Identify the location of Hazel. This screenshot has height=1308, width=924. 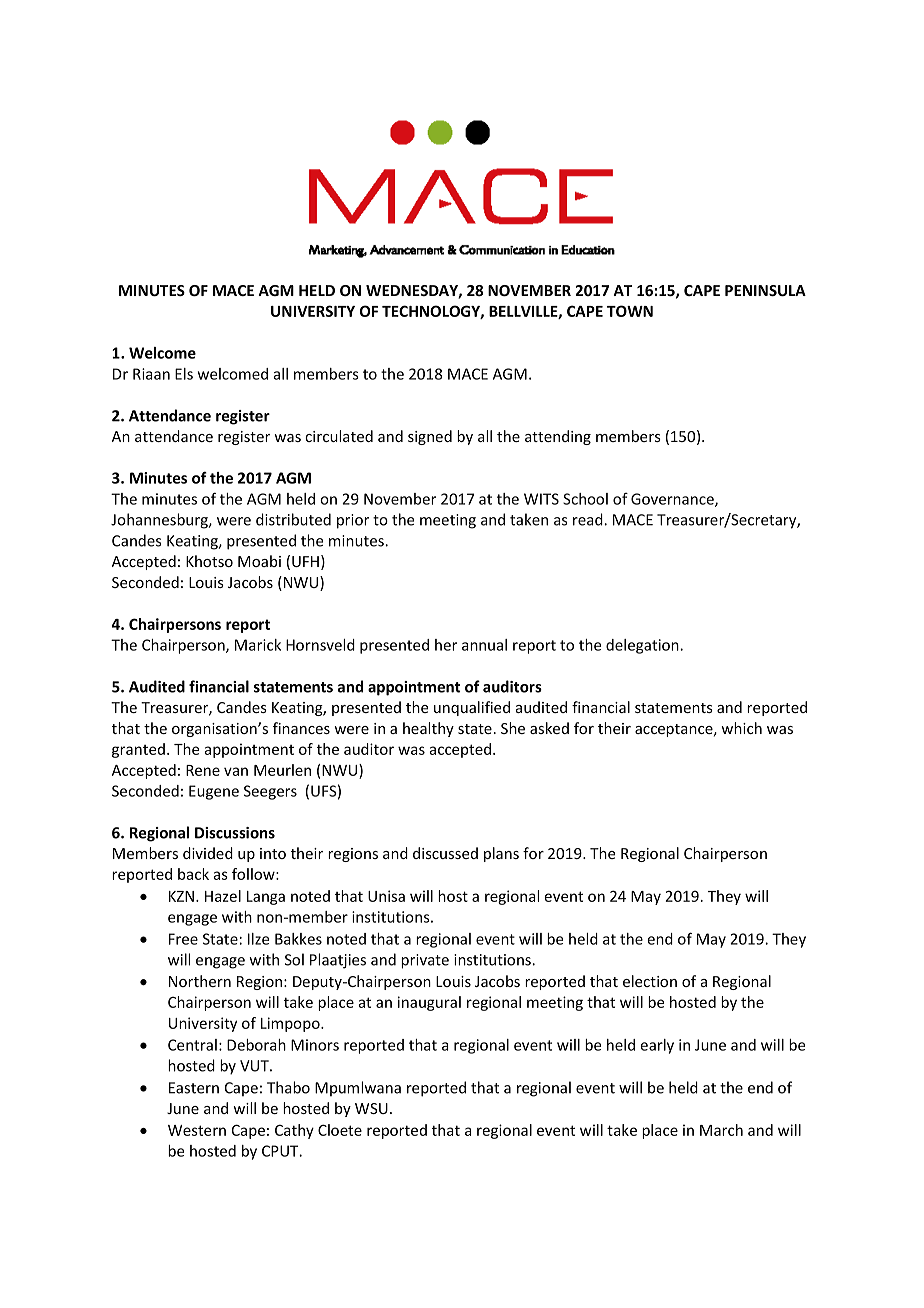
(223, 896).
